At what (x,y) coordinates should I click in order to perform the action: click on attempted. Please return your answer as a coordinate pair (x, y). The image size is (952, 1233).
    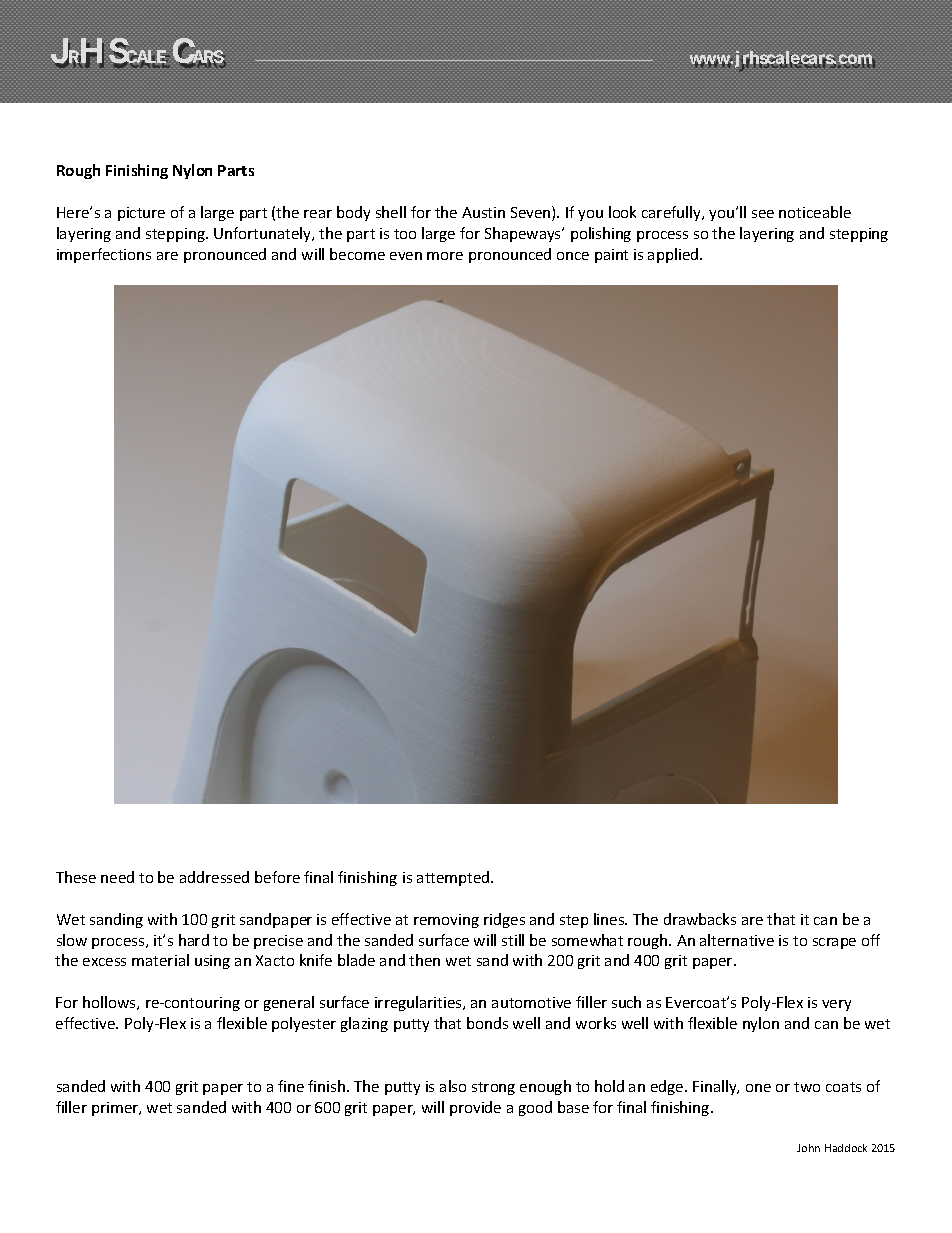
    Looking at the image, I should click on (454, 878).
